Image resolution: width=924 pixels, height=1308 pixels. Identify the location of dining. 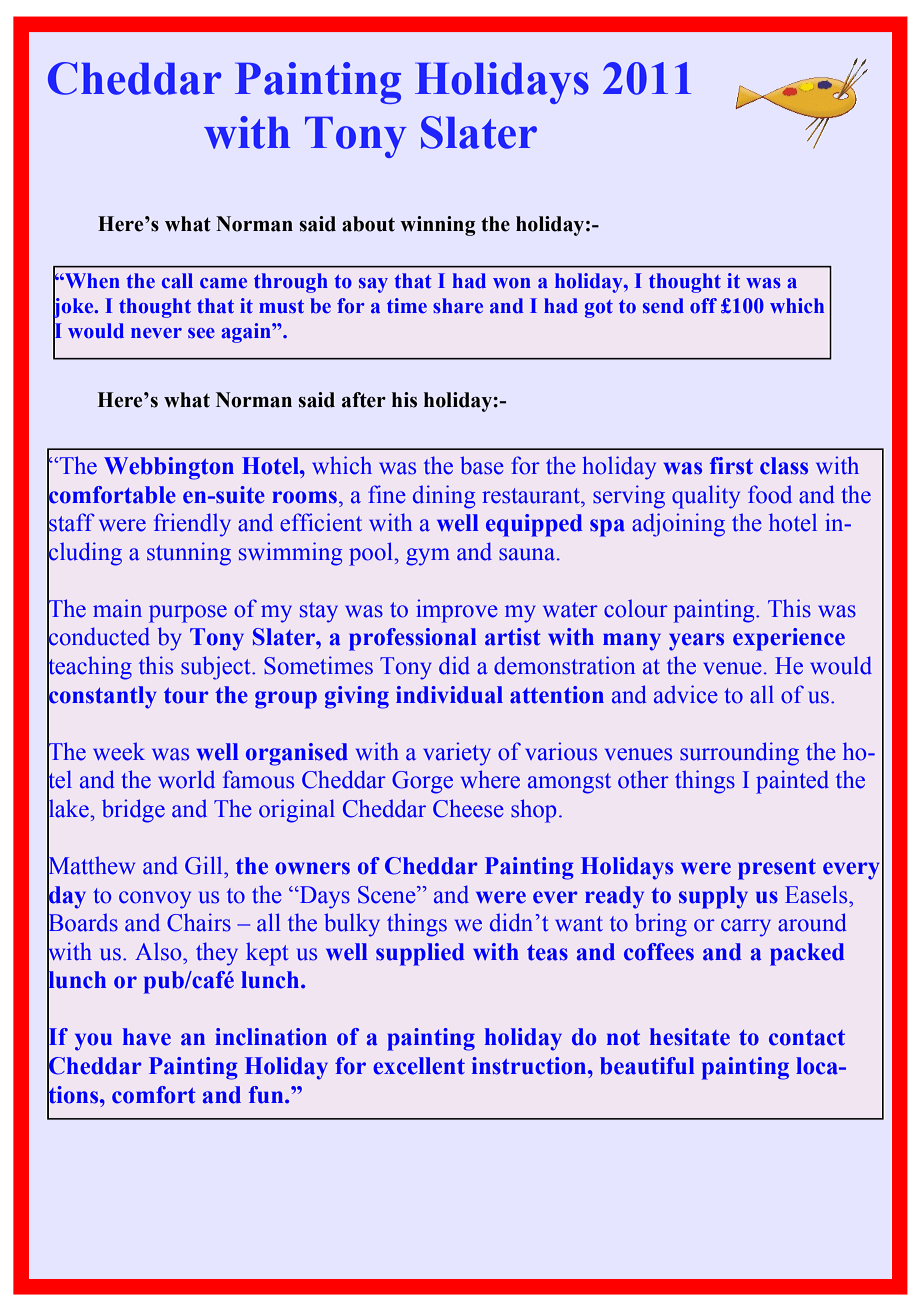
(444, 497).
